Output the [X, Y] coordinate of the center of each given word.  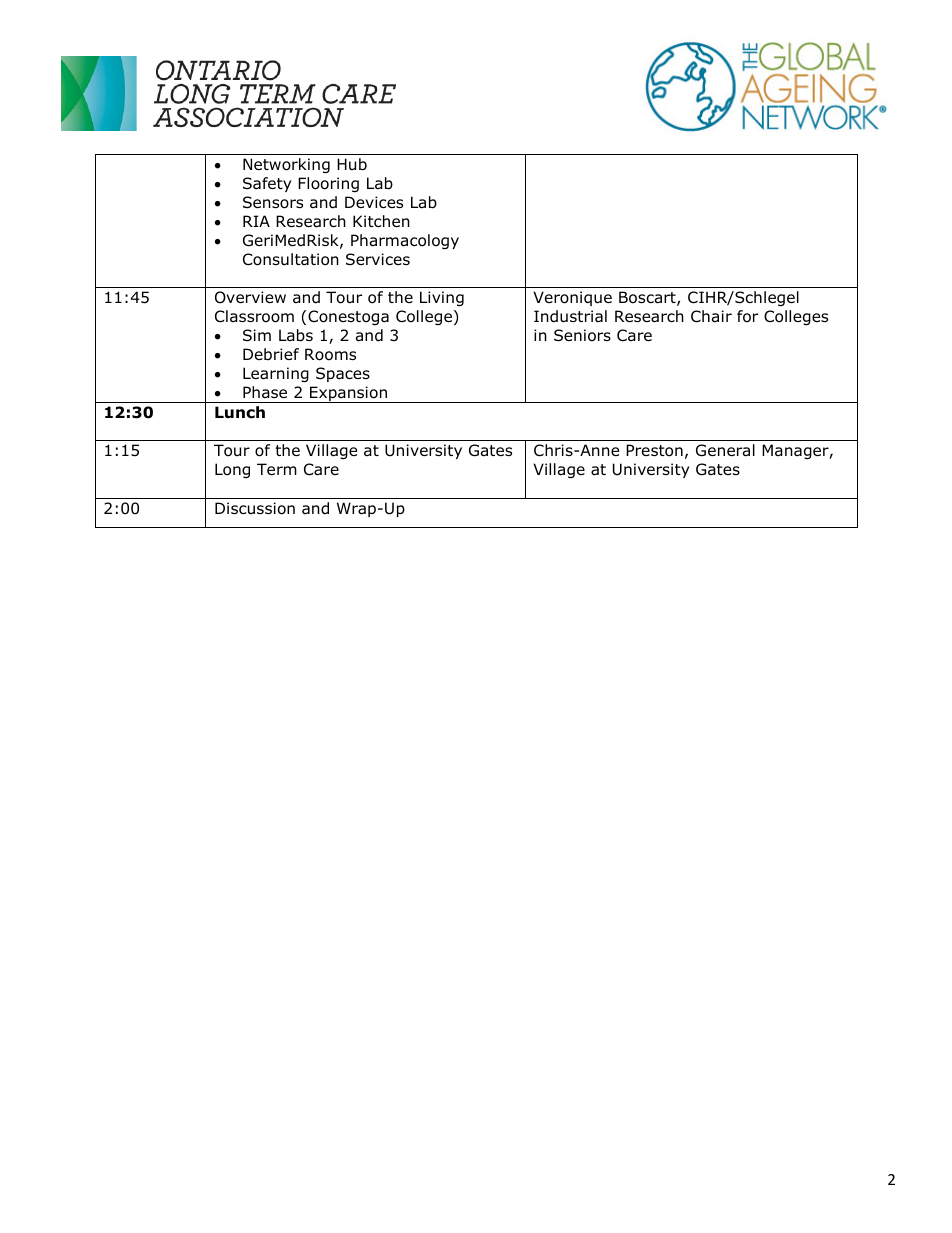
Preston [654, 450]
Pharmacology [405, 241]
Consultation [291, 259]
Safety [267, 184]
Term [277, 469]
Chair [711, 316]
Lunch [240, 412]
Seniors [582, 335]
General [725, 450]
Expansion [348, 394]
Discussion [255, 508]
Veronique [572, 298]
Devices [374, 202]
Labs [296, 335]
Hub [352, 164]
